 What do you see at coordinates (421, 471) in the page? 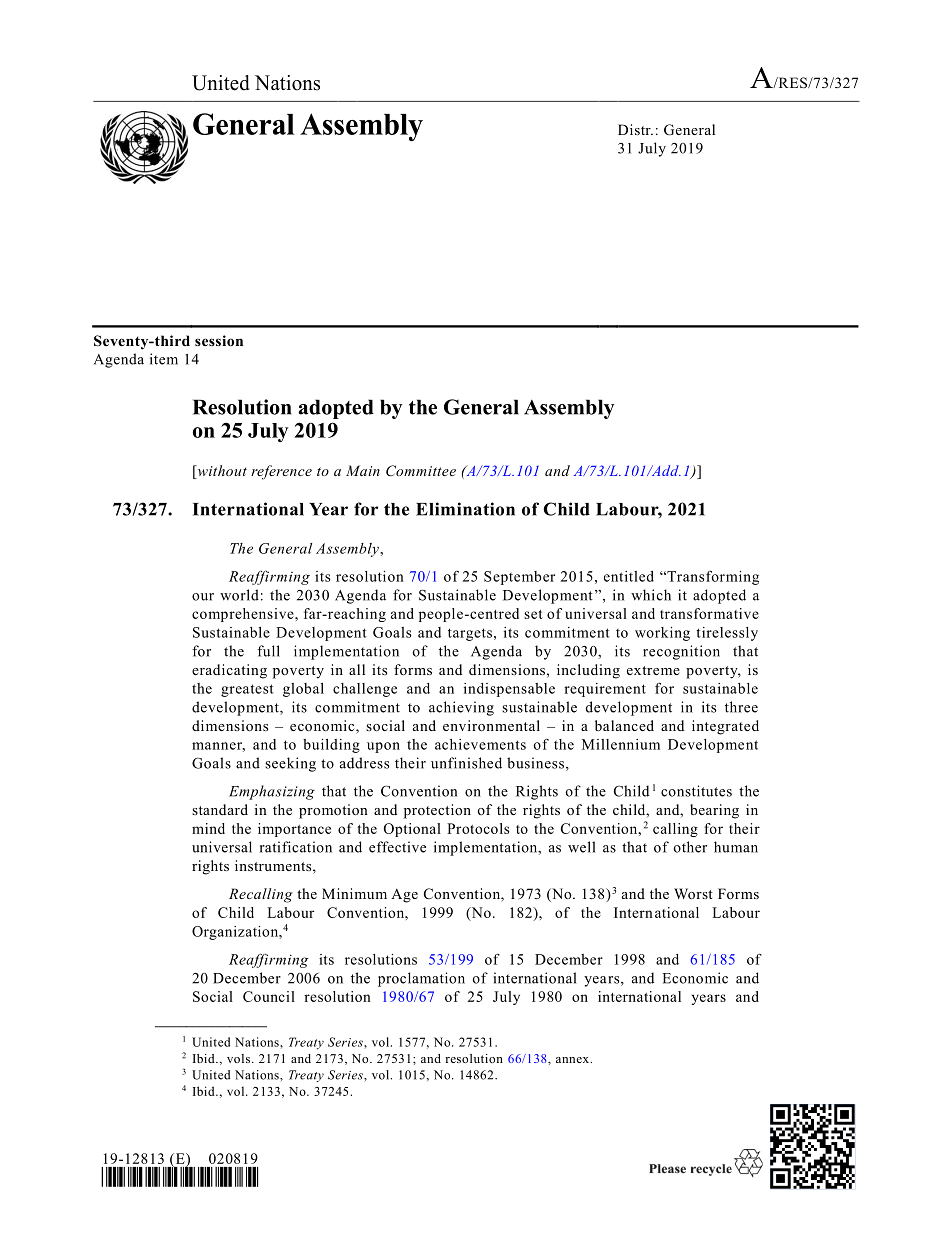
I see `Committee` at bounding box center [421, 471].
